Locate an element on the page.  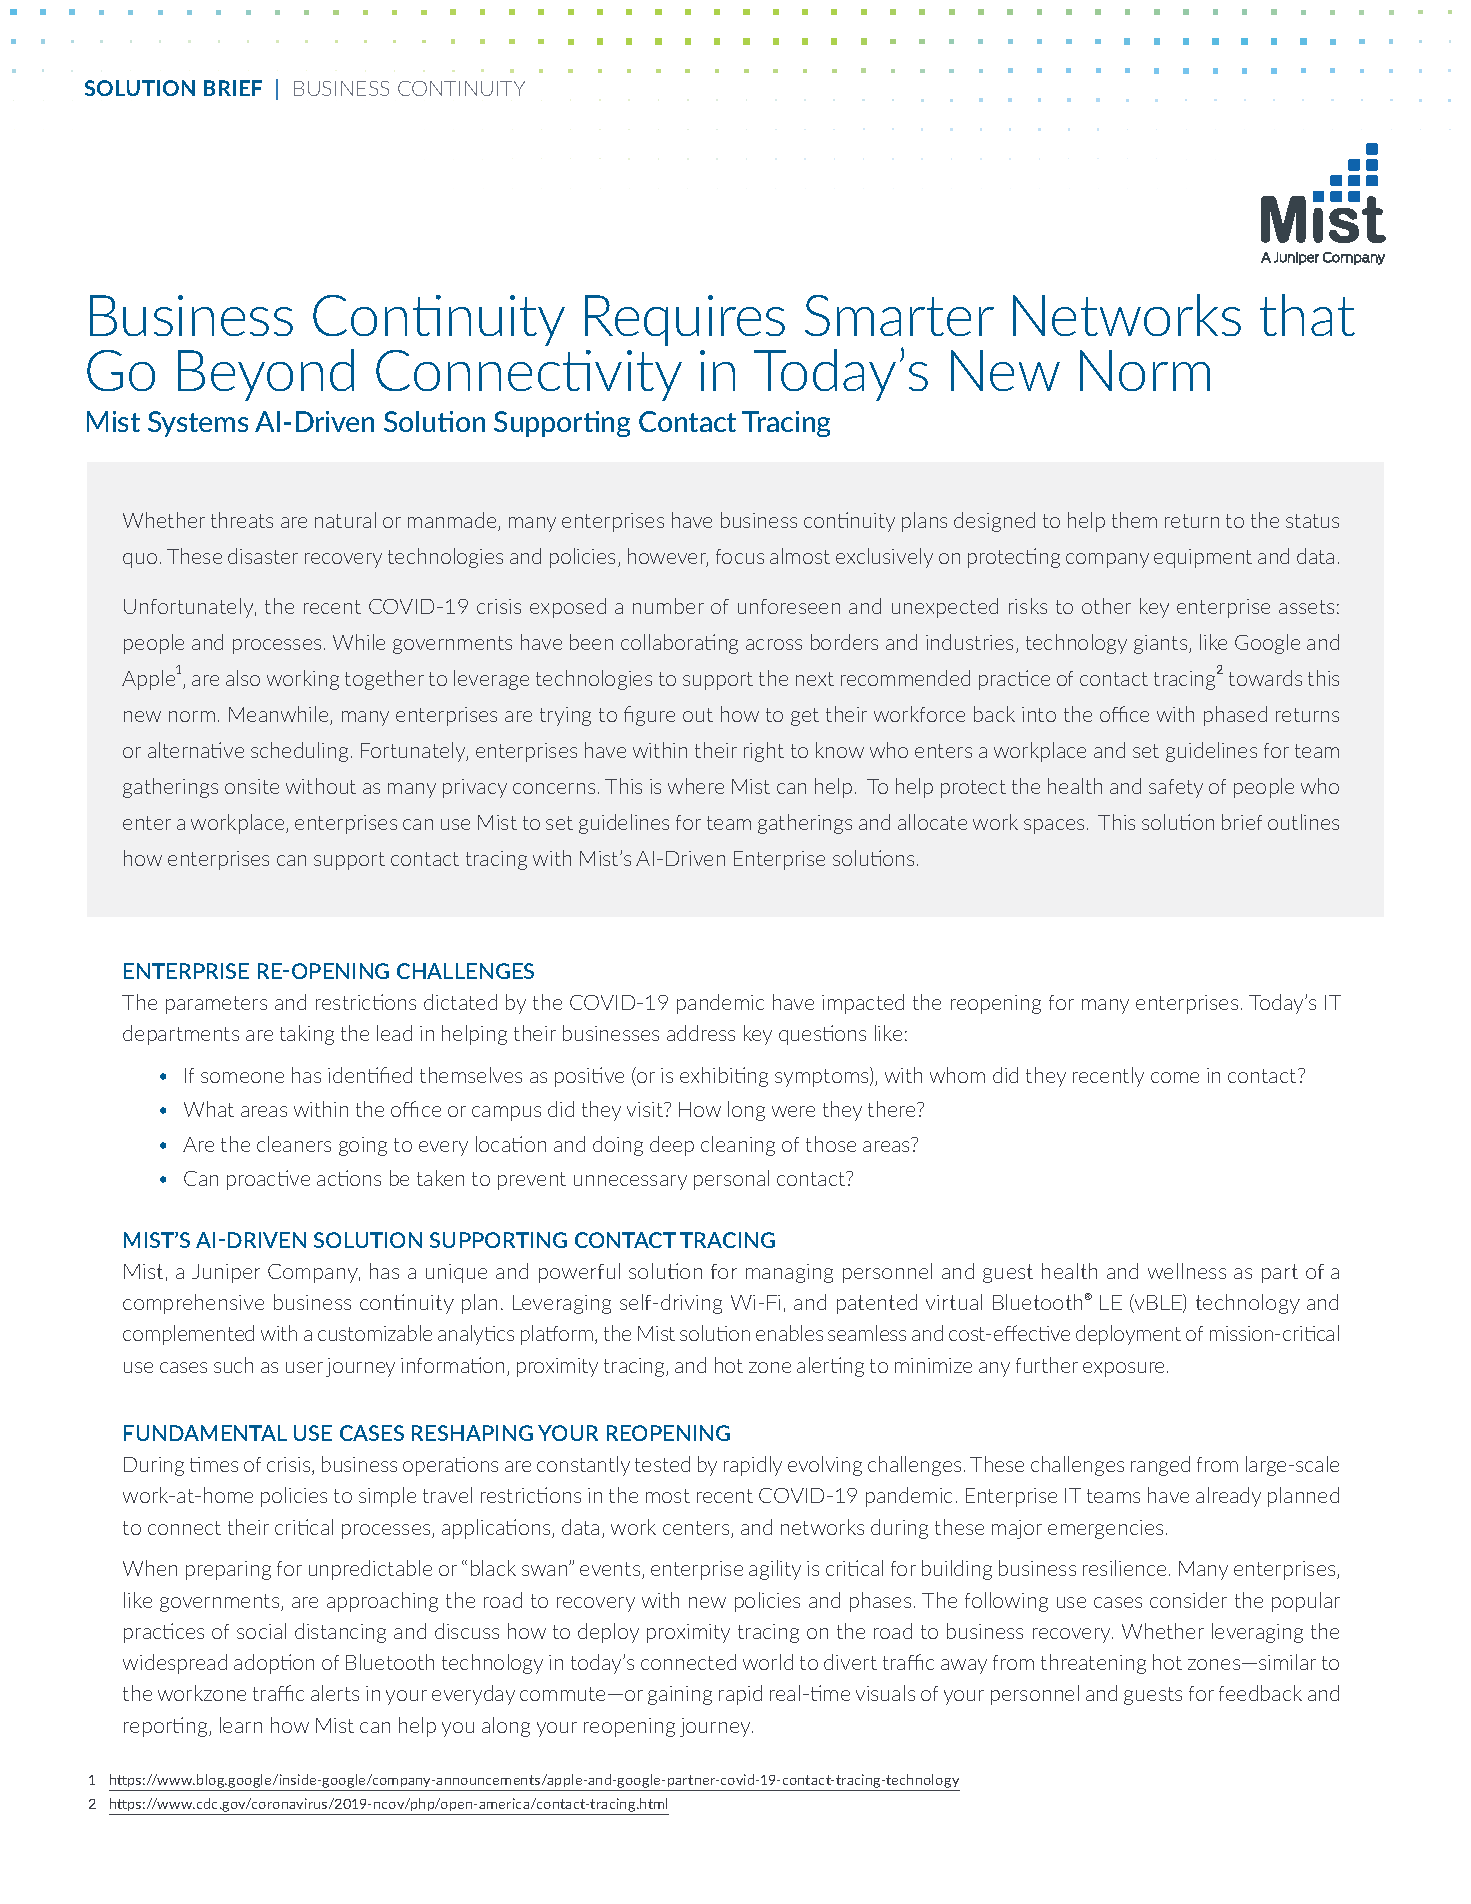
adoption is located at coordinates (274, 1664).
